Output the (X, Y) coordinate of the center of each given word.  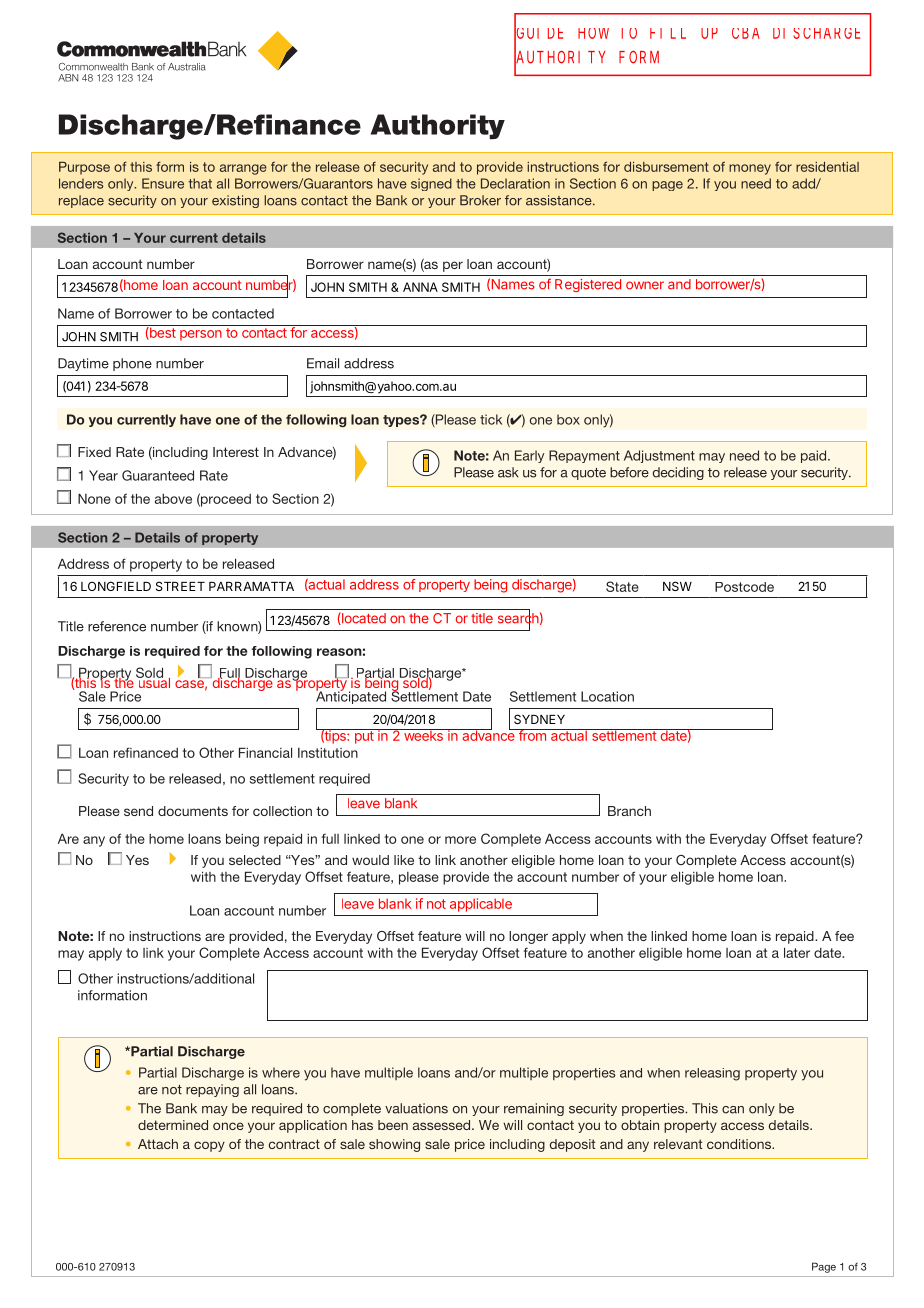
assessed (443, 1125)
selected (255, 860)
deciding (678, 473)
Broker (480, 200)
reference (117, 626)
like (404, 860)
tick (491, 419)
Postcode (744, 587)
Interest (236, 452)
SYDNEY (539, 719)
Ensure (163, 183)
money (750, 169)
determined (173, 1125)
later (797, 952)
